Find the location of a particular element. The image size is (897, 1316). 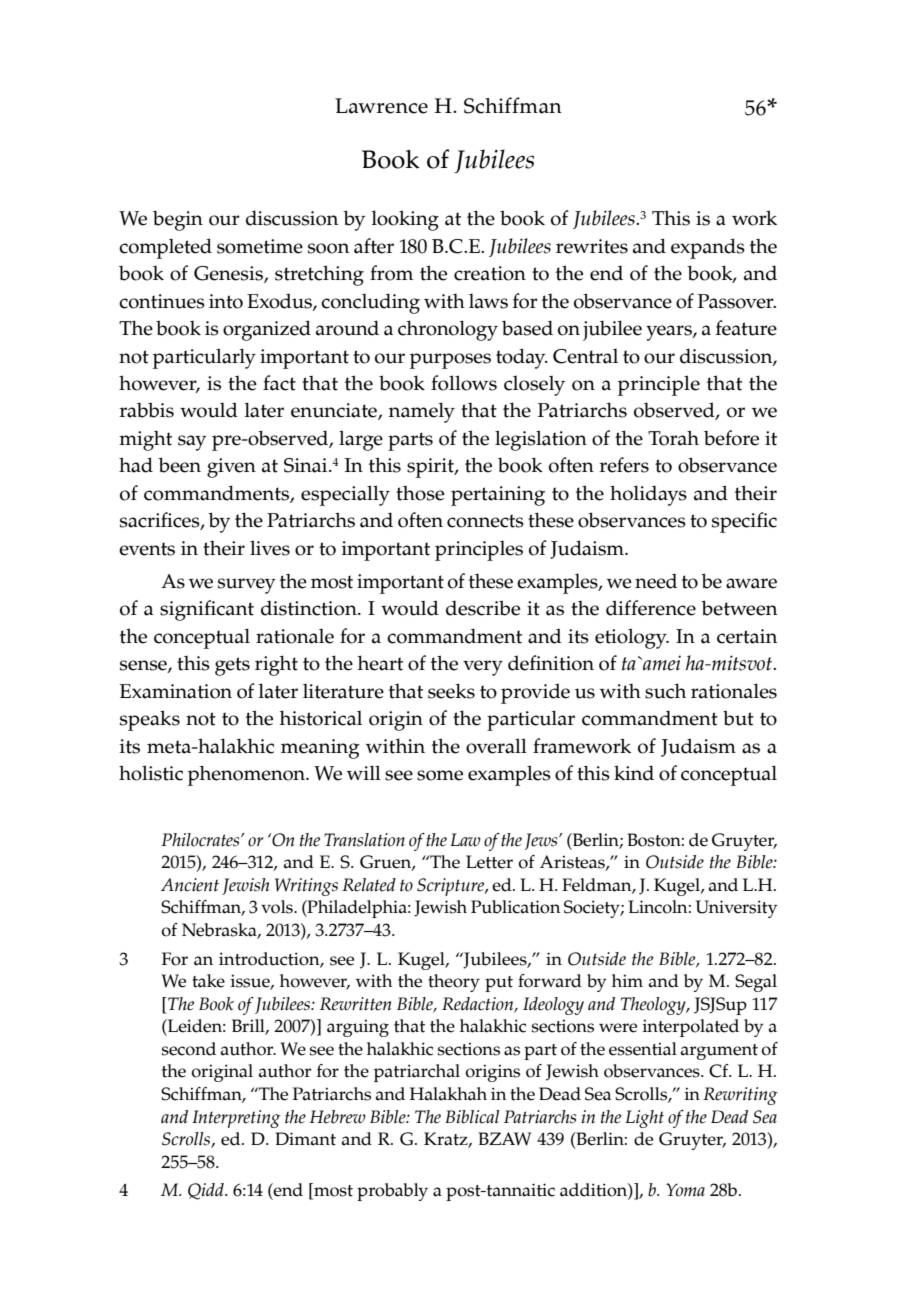

Lawrence is located at coordinates (381, 106).
